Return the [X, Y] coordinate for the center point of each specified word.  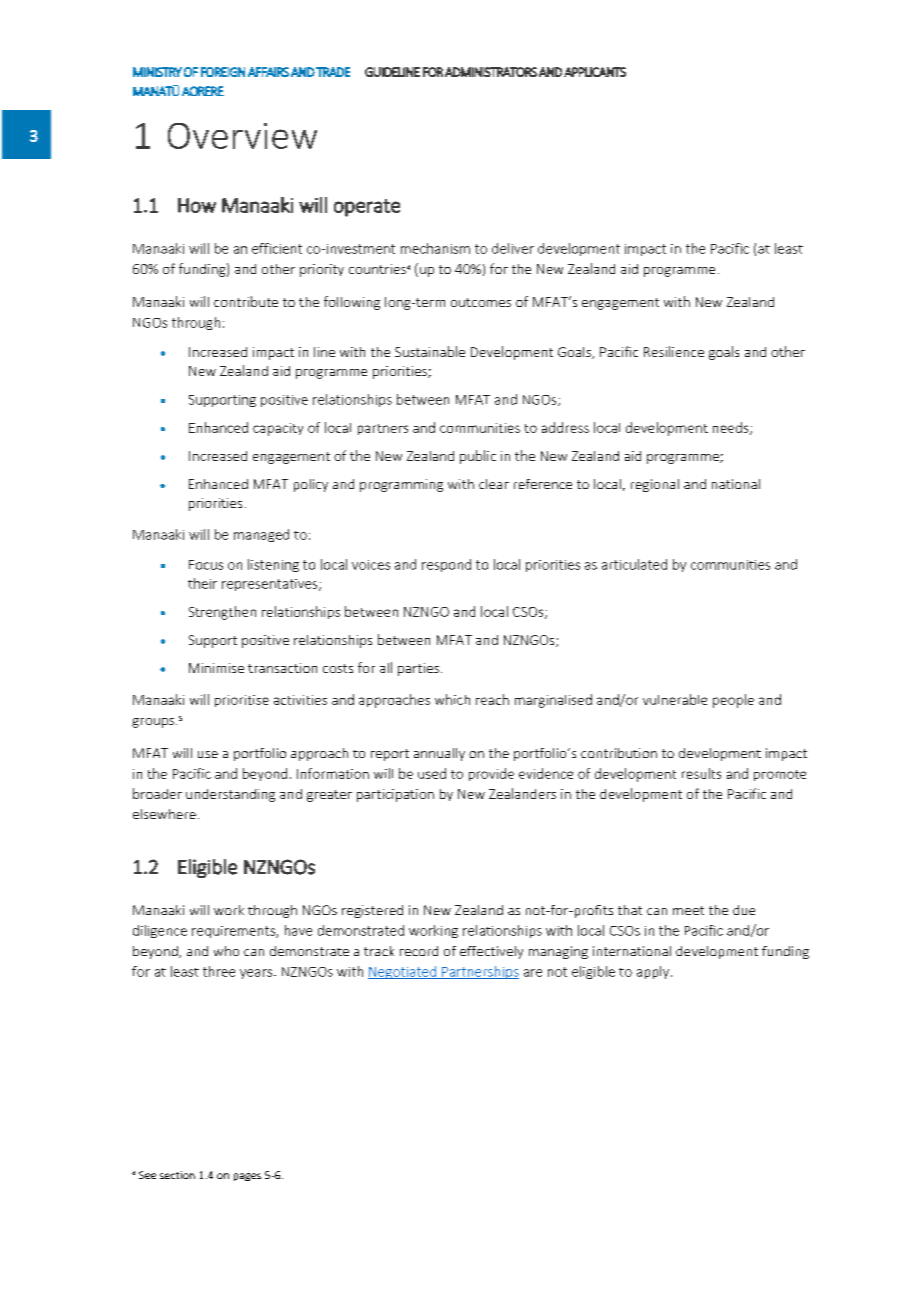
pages [247, 1177]
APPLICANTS [595, 72]
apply [654, 972]
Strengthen [222, 613]
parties [418, 669]
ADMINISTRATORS [491, 72]
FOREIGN [223, 72]
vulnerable [675, 699]
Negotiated [403, 972]
